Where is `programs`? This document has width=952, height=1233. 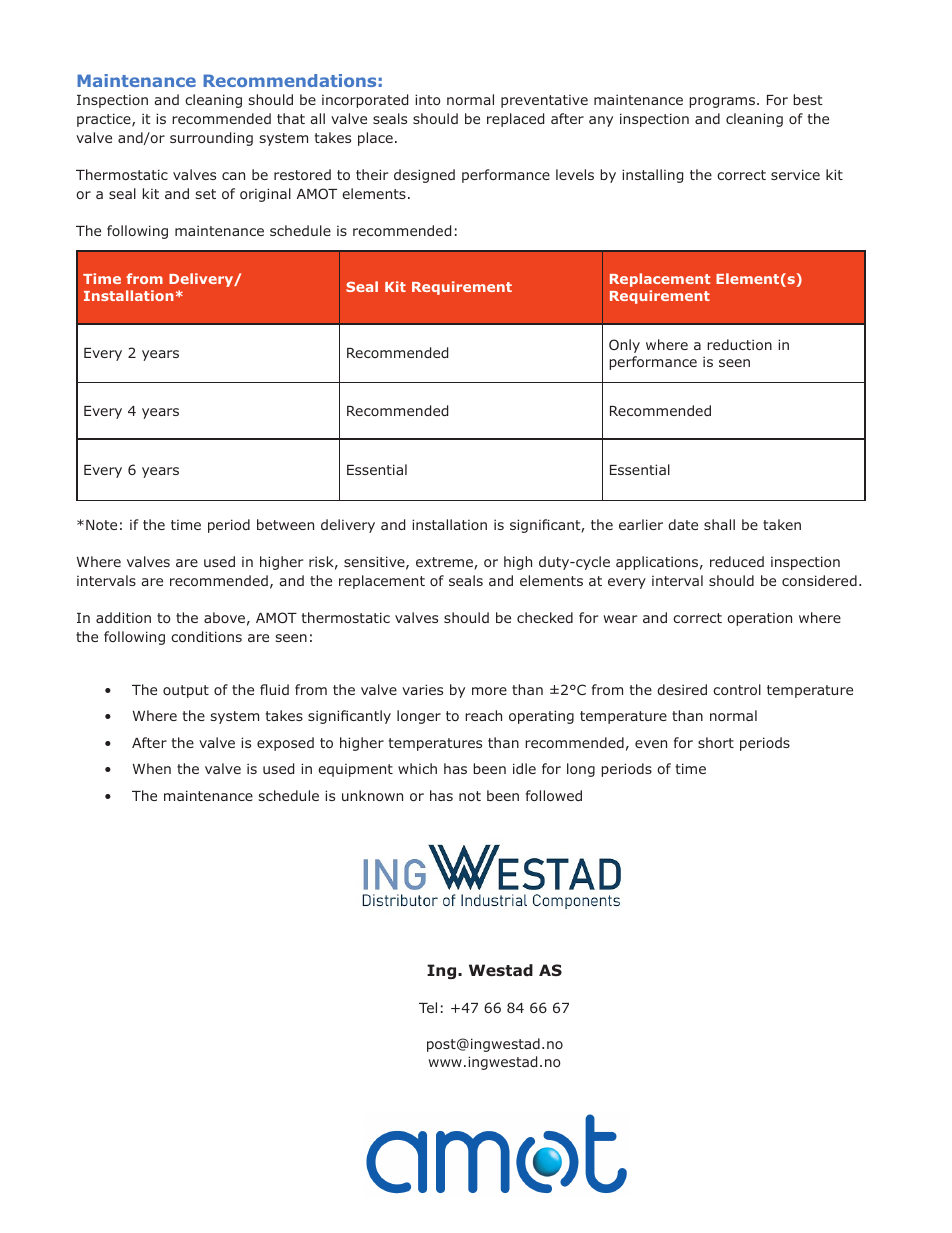 programs is located at coordinates (723, 102).
